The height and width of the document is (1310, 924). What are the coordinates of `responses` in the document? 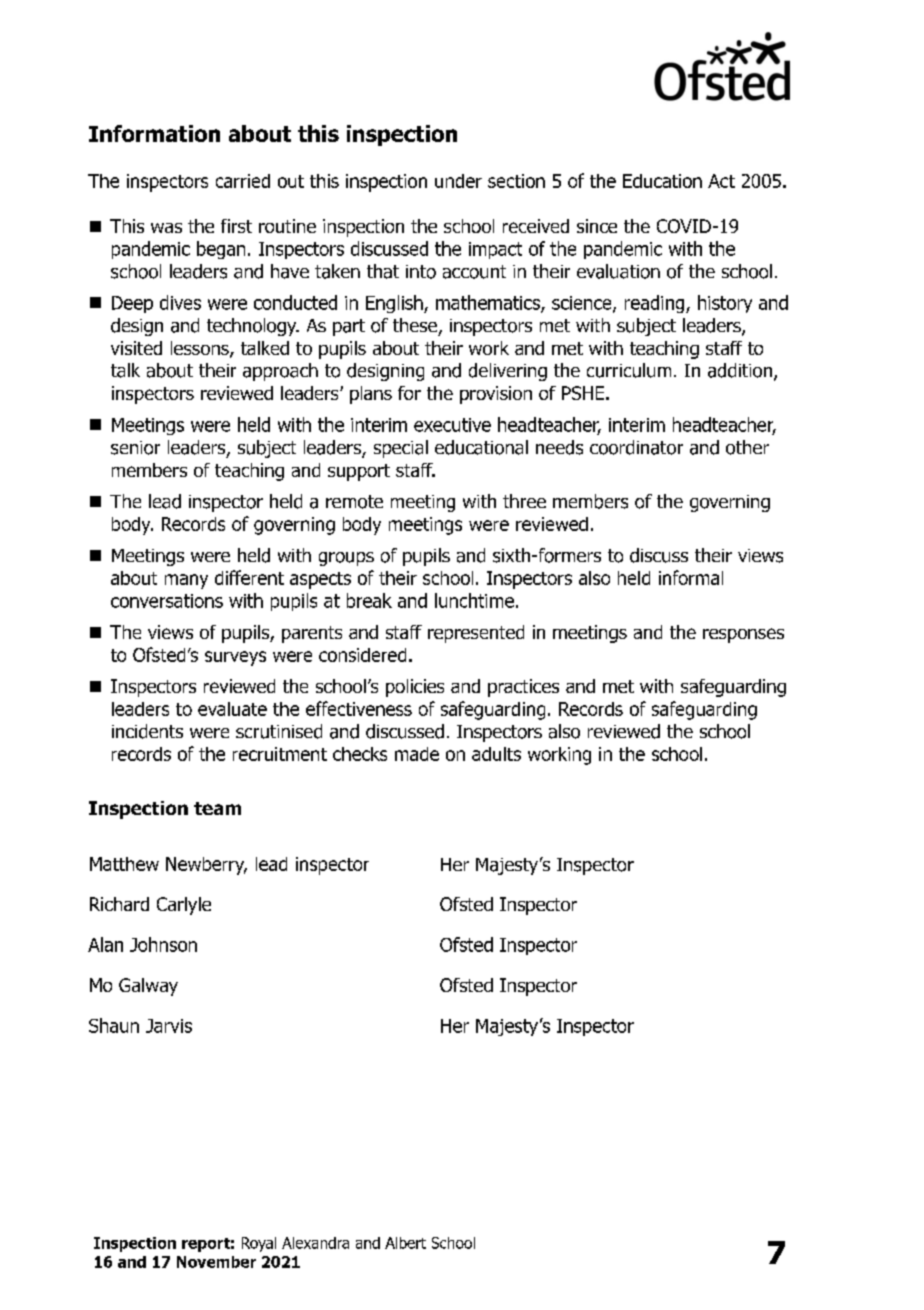 It's located at (743, 635).
